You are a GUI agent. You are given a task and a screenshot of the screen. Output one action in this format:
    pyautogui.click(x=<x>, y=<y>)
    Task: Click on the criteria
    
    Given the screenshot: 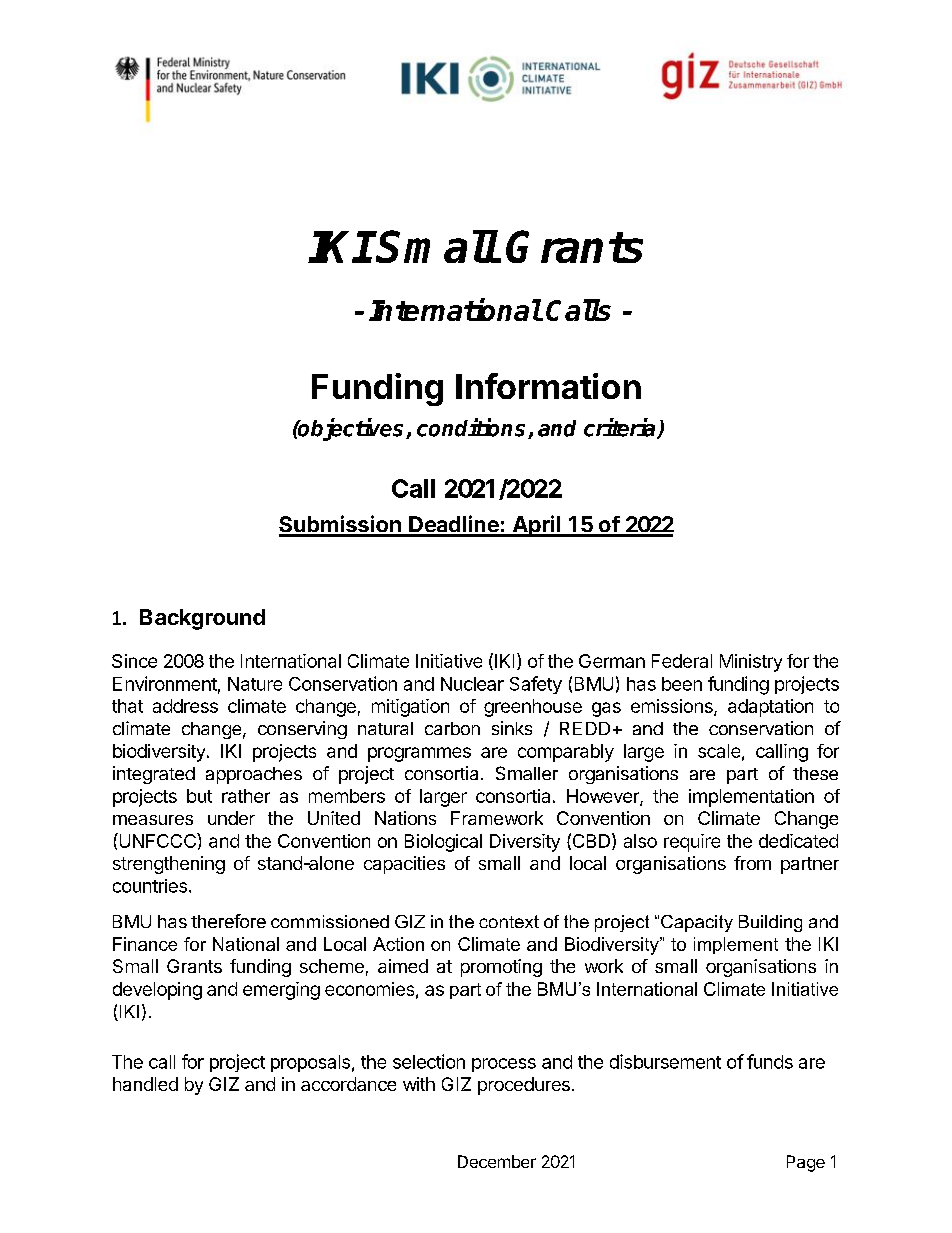 What is the action you would take?
    pyautogui.click(x=621, y=428)
